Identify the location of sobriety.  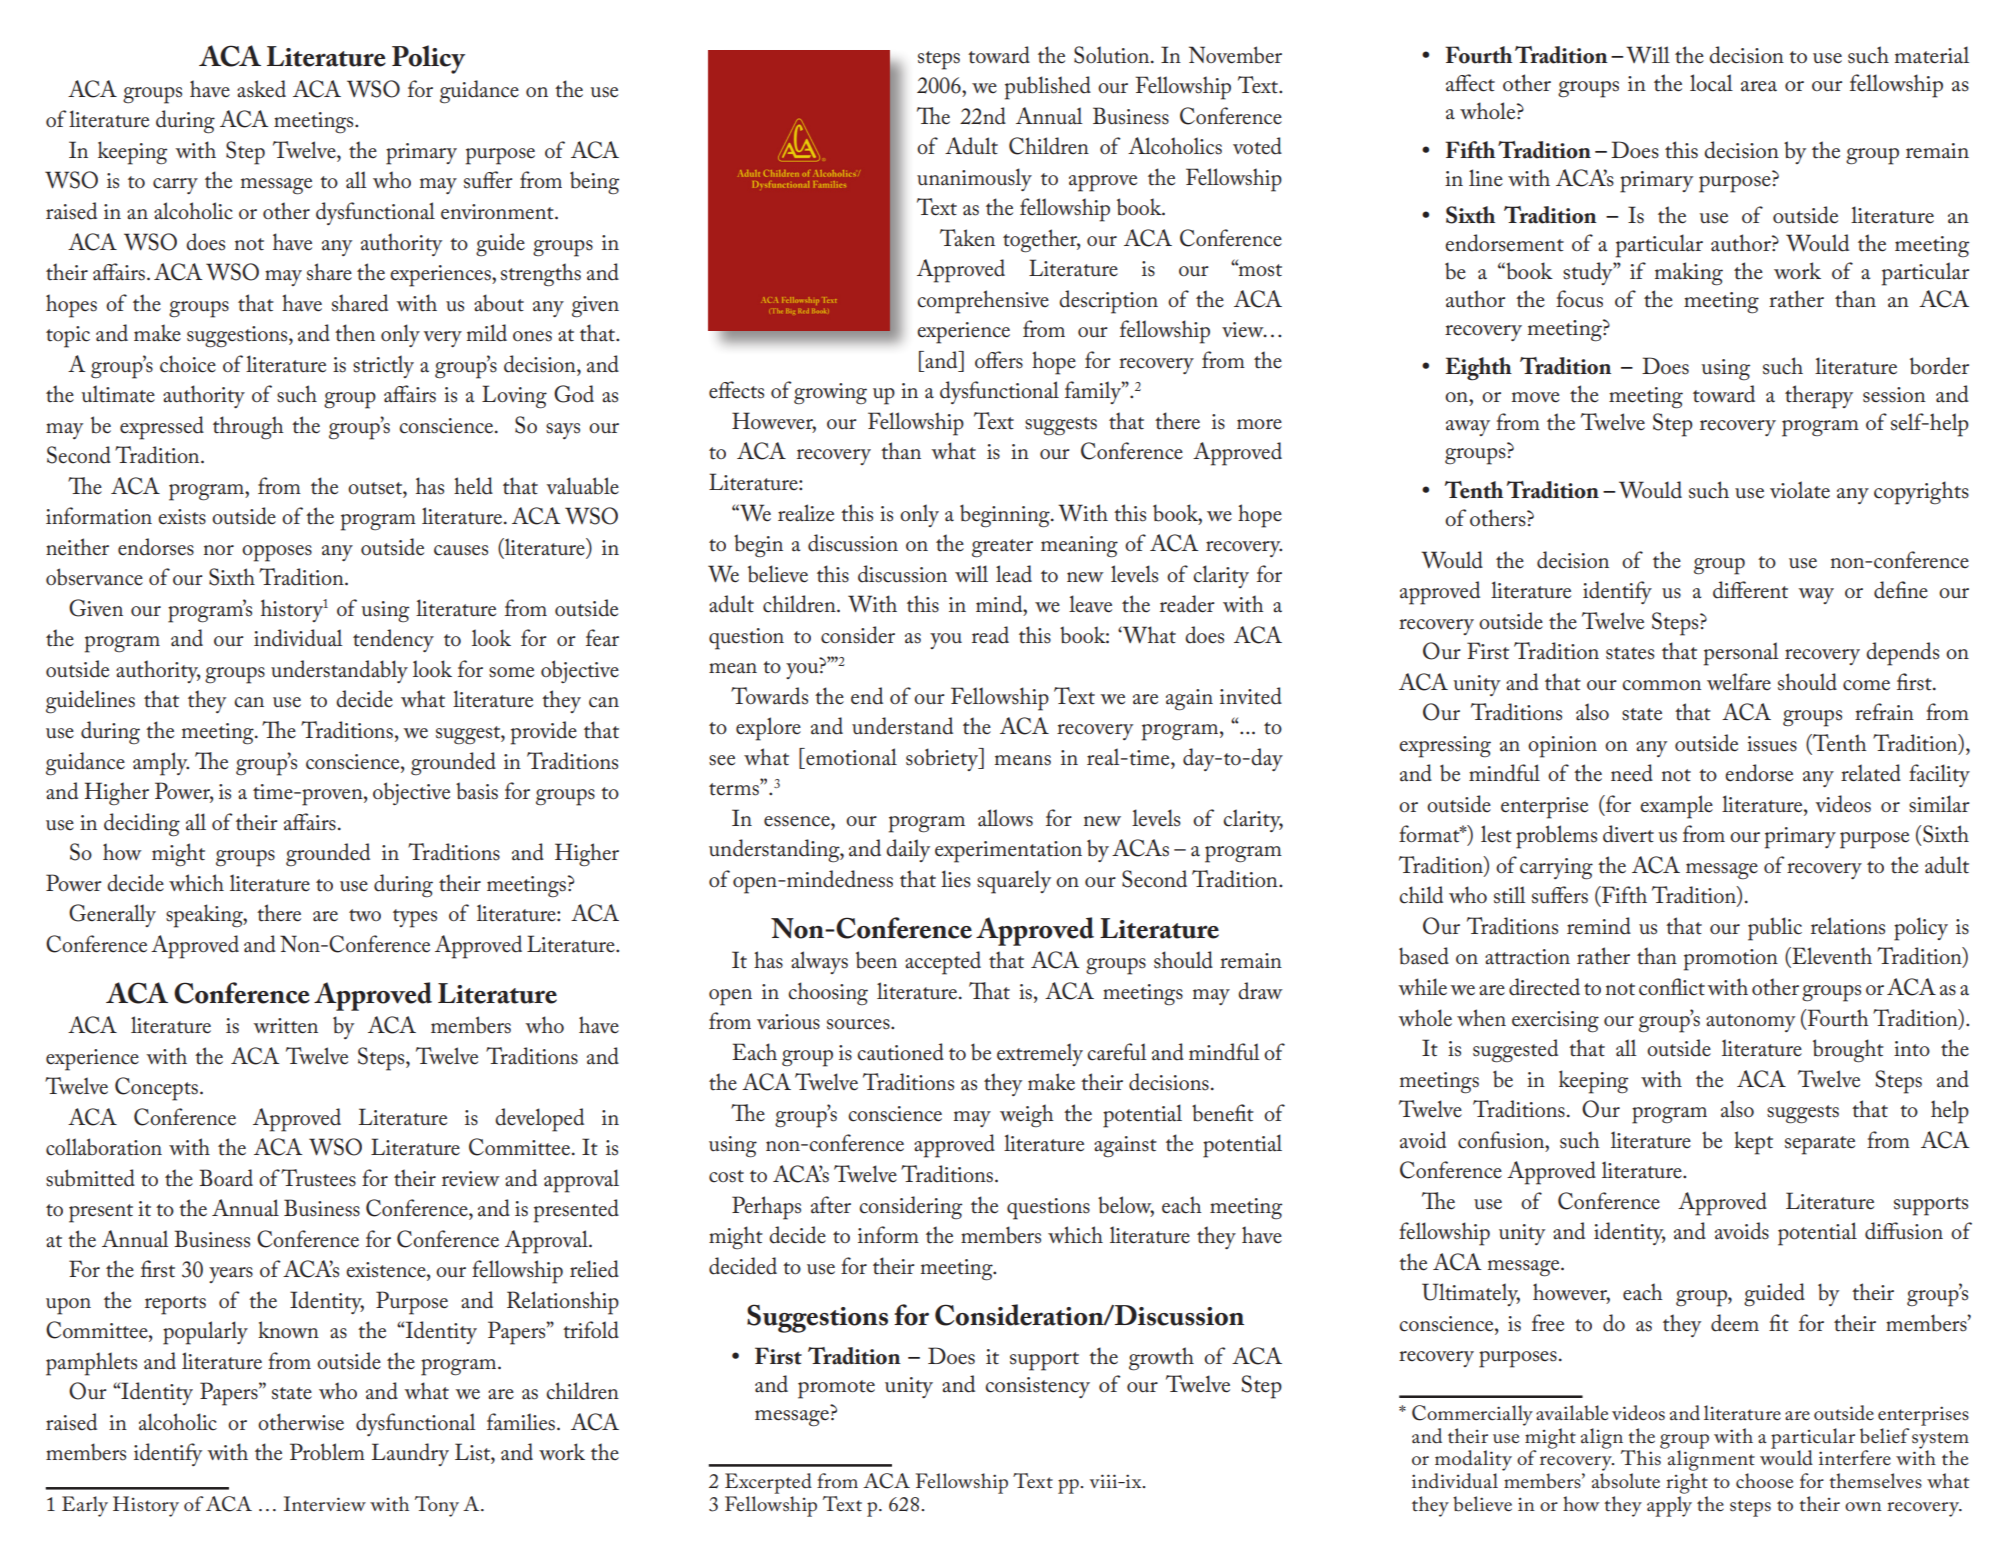
(943, 759).
